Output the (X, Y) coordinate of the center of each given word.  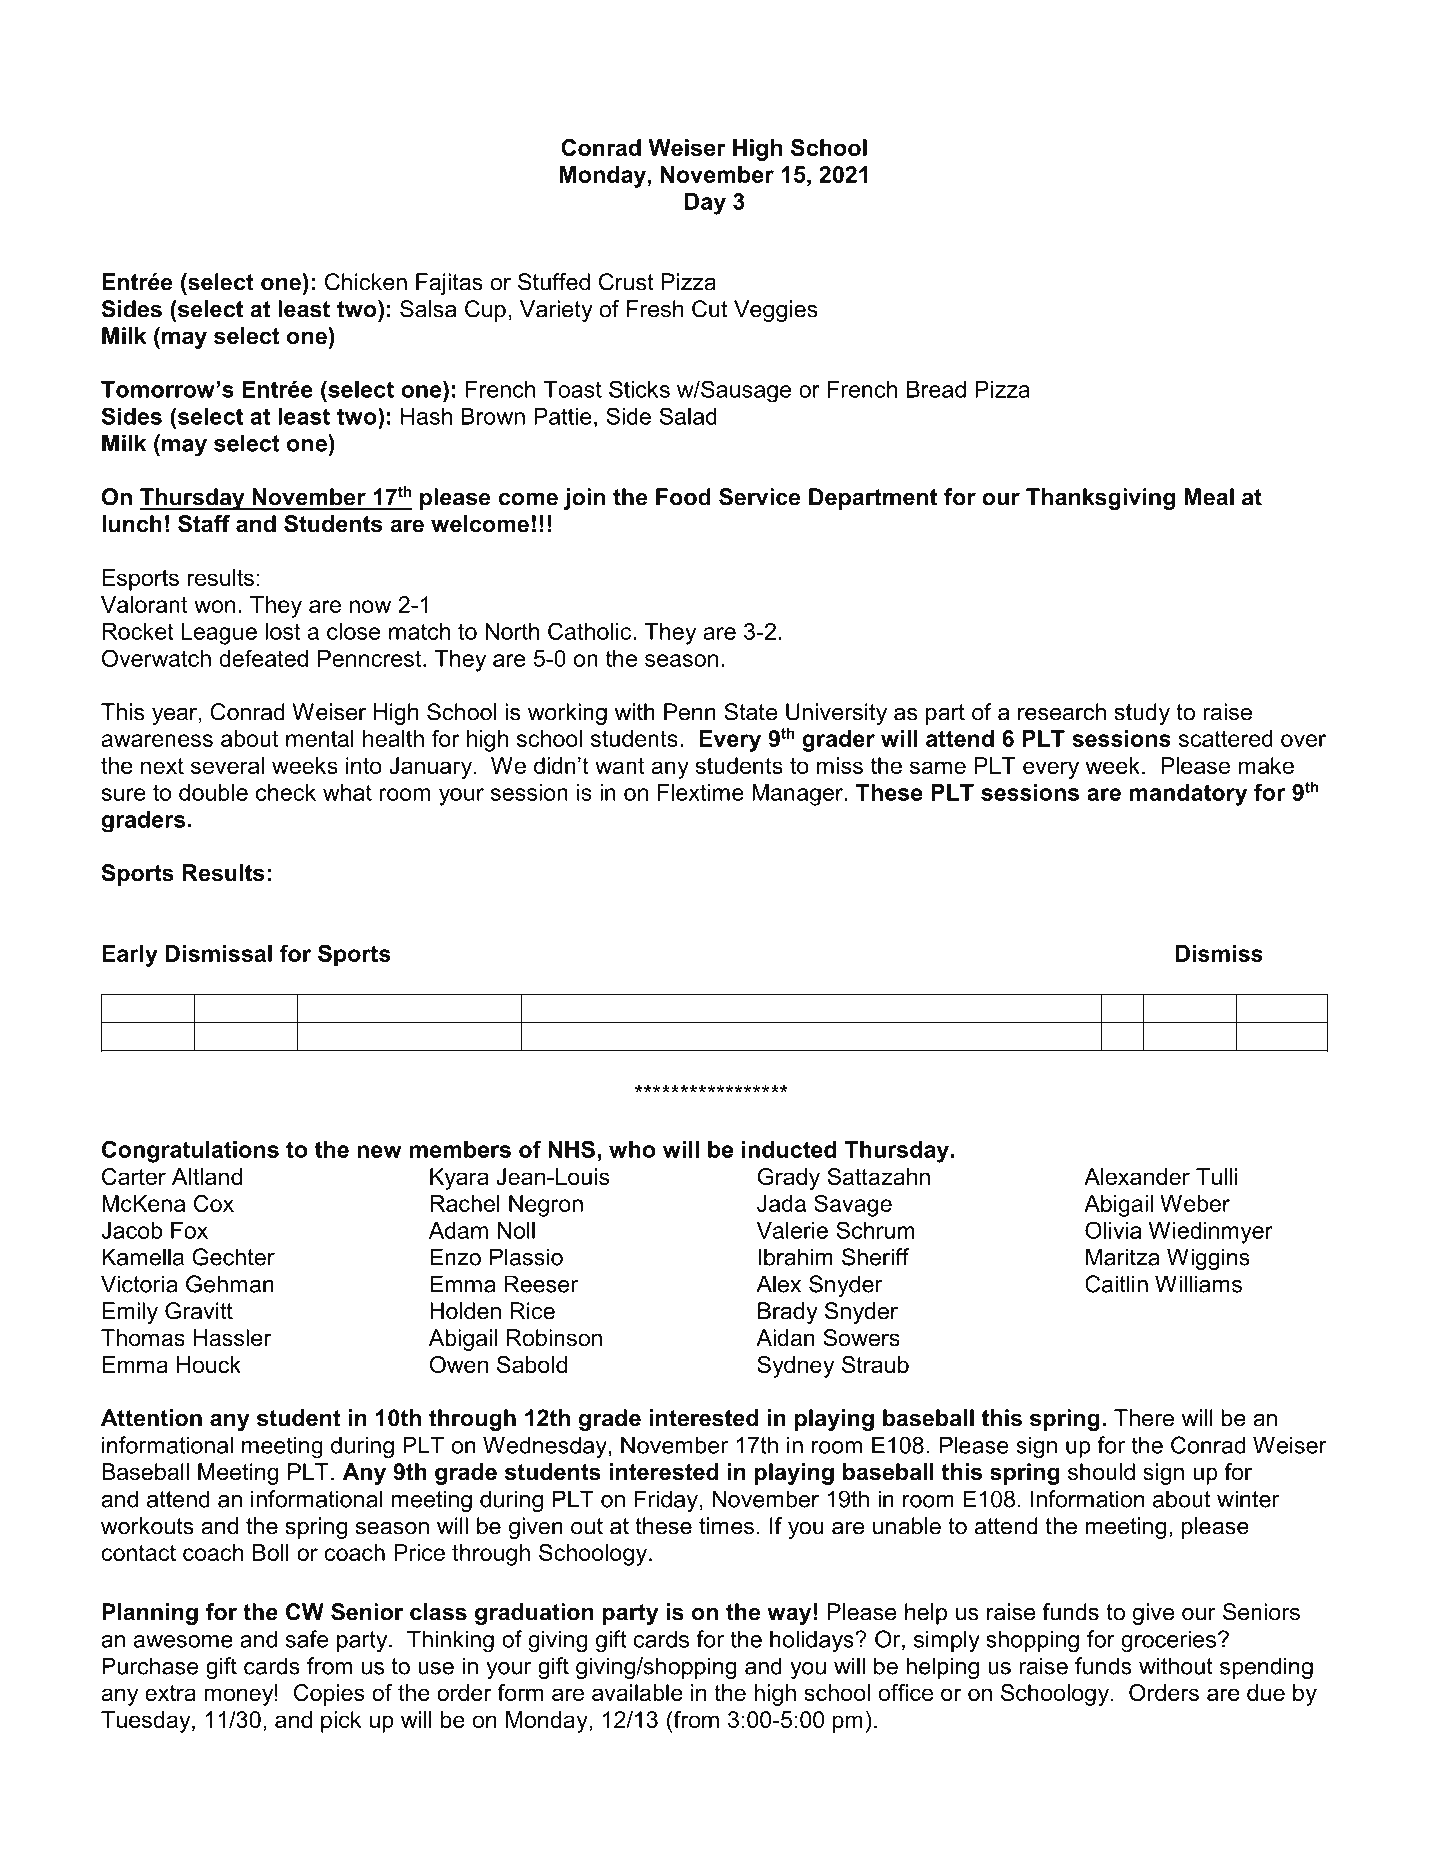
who (632, 1149)
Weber (1195, 1203)
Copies (329, 1695)
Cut (709, 309)
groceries (1168, 1641)
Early (130, 956)
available (637, 1692)
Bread (936, 389)
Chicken (366, 282)
